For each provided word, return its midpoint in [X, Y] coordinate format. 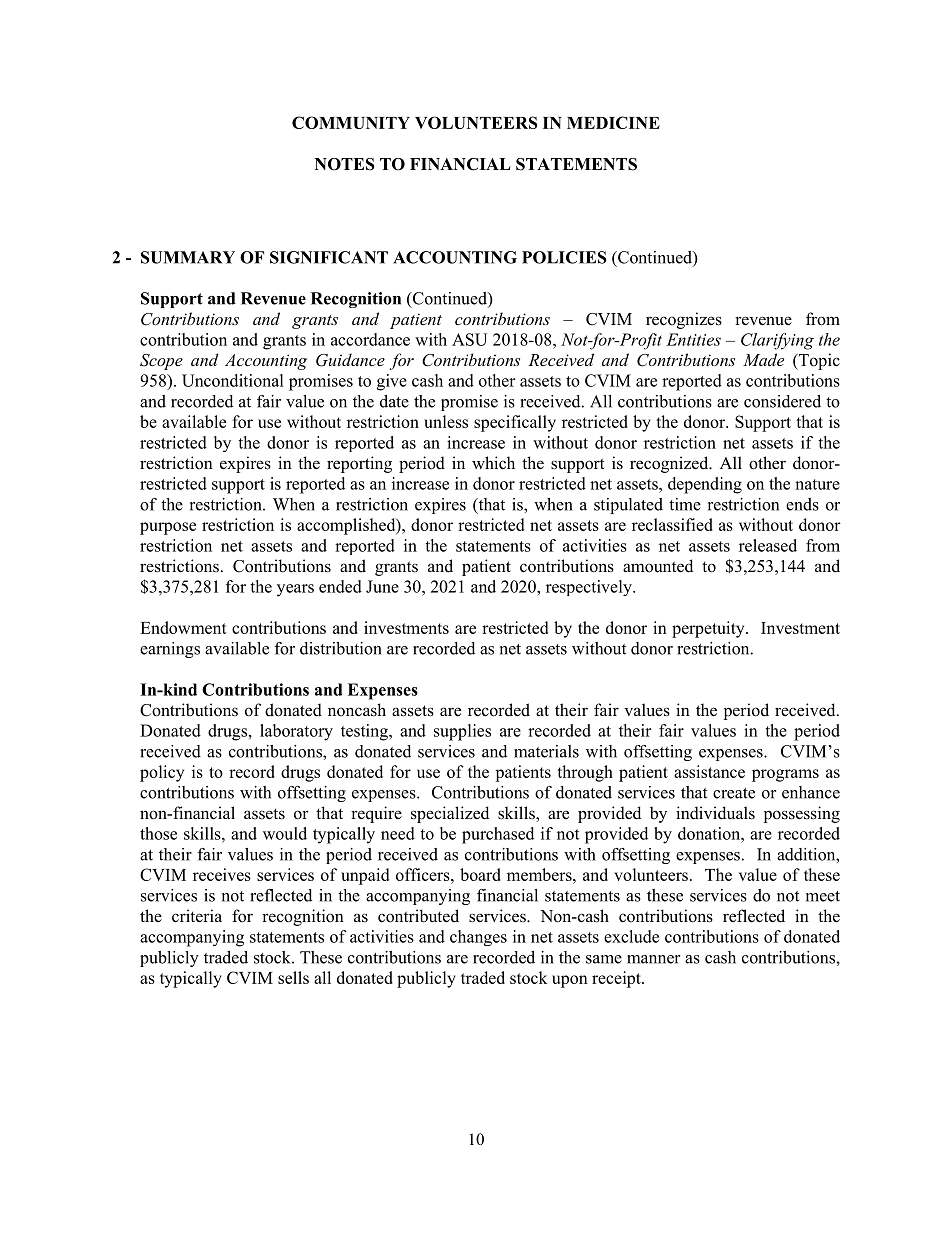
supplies [462, 732]
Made [763, 359]
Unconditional [233, 380]
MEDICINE [613, 122]
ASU [469, 339]
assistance [709, 771]
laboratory [296, 732]
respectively [590, 588]
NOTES [345, 164]
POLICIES [564, 257]
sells [293, 977]
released [768, 545]
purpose [168, 528]
